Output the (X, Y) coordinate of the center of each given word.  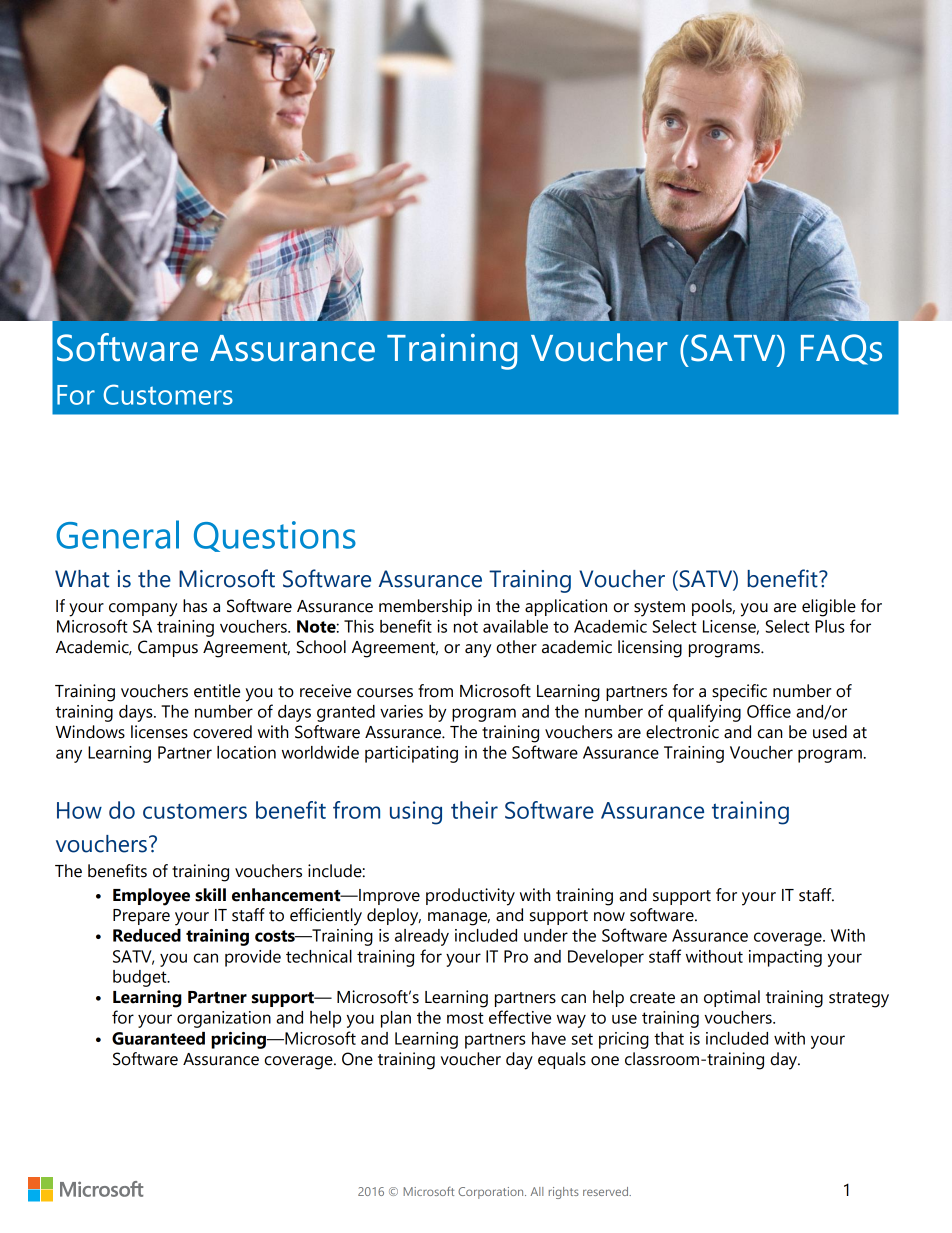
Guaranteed (158, 1038)
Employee (151, 897)
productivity (470, 897)
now (609, 917)
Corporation (492, 1193)
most (465, 1018)
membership (425, 607)
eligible (829, 608)
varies (401, 711)
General (117, 534)
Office (769, 711)
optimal (732, 998)
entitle (217, 691)
